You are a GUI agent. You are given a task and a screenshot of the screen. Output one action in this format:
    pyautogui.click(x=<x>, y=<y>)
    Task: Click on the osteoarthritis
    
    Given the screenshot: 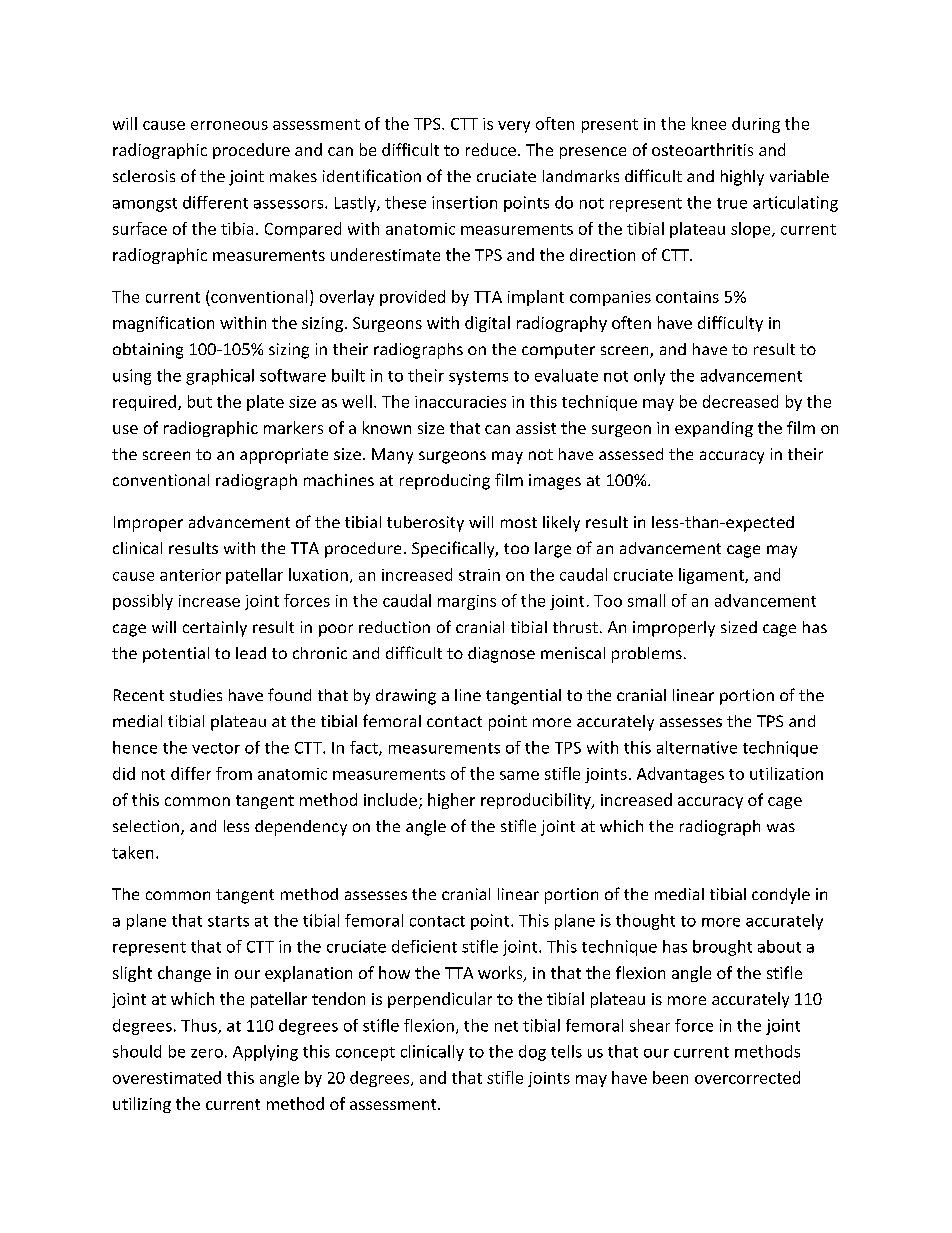 What is the action you would take?
    pyautogui.click(x=702, y=149)
